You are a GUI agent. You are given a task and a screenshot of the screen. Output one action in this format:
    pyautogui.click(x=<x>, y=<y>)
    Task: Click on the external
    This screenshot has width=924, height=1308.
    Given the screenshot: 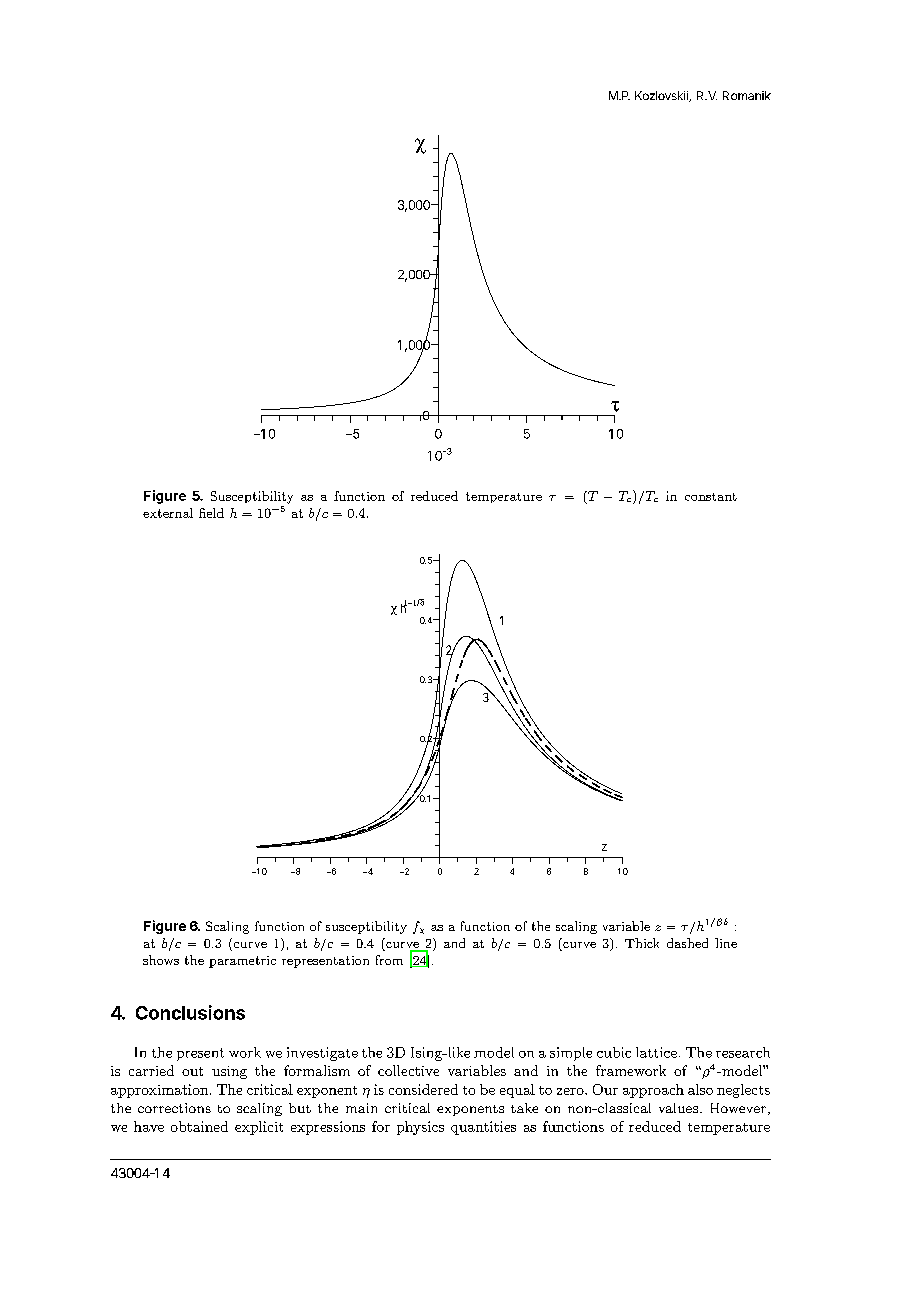 What is the action you would take?
    pyautogui.click(x=168, y=513)
